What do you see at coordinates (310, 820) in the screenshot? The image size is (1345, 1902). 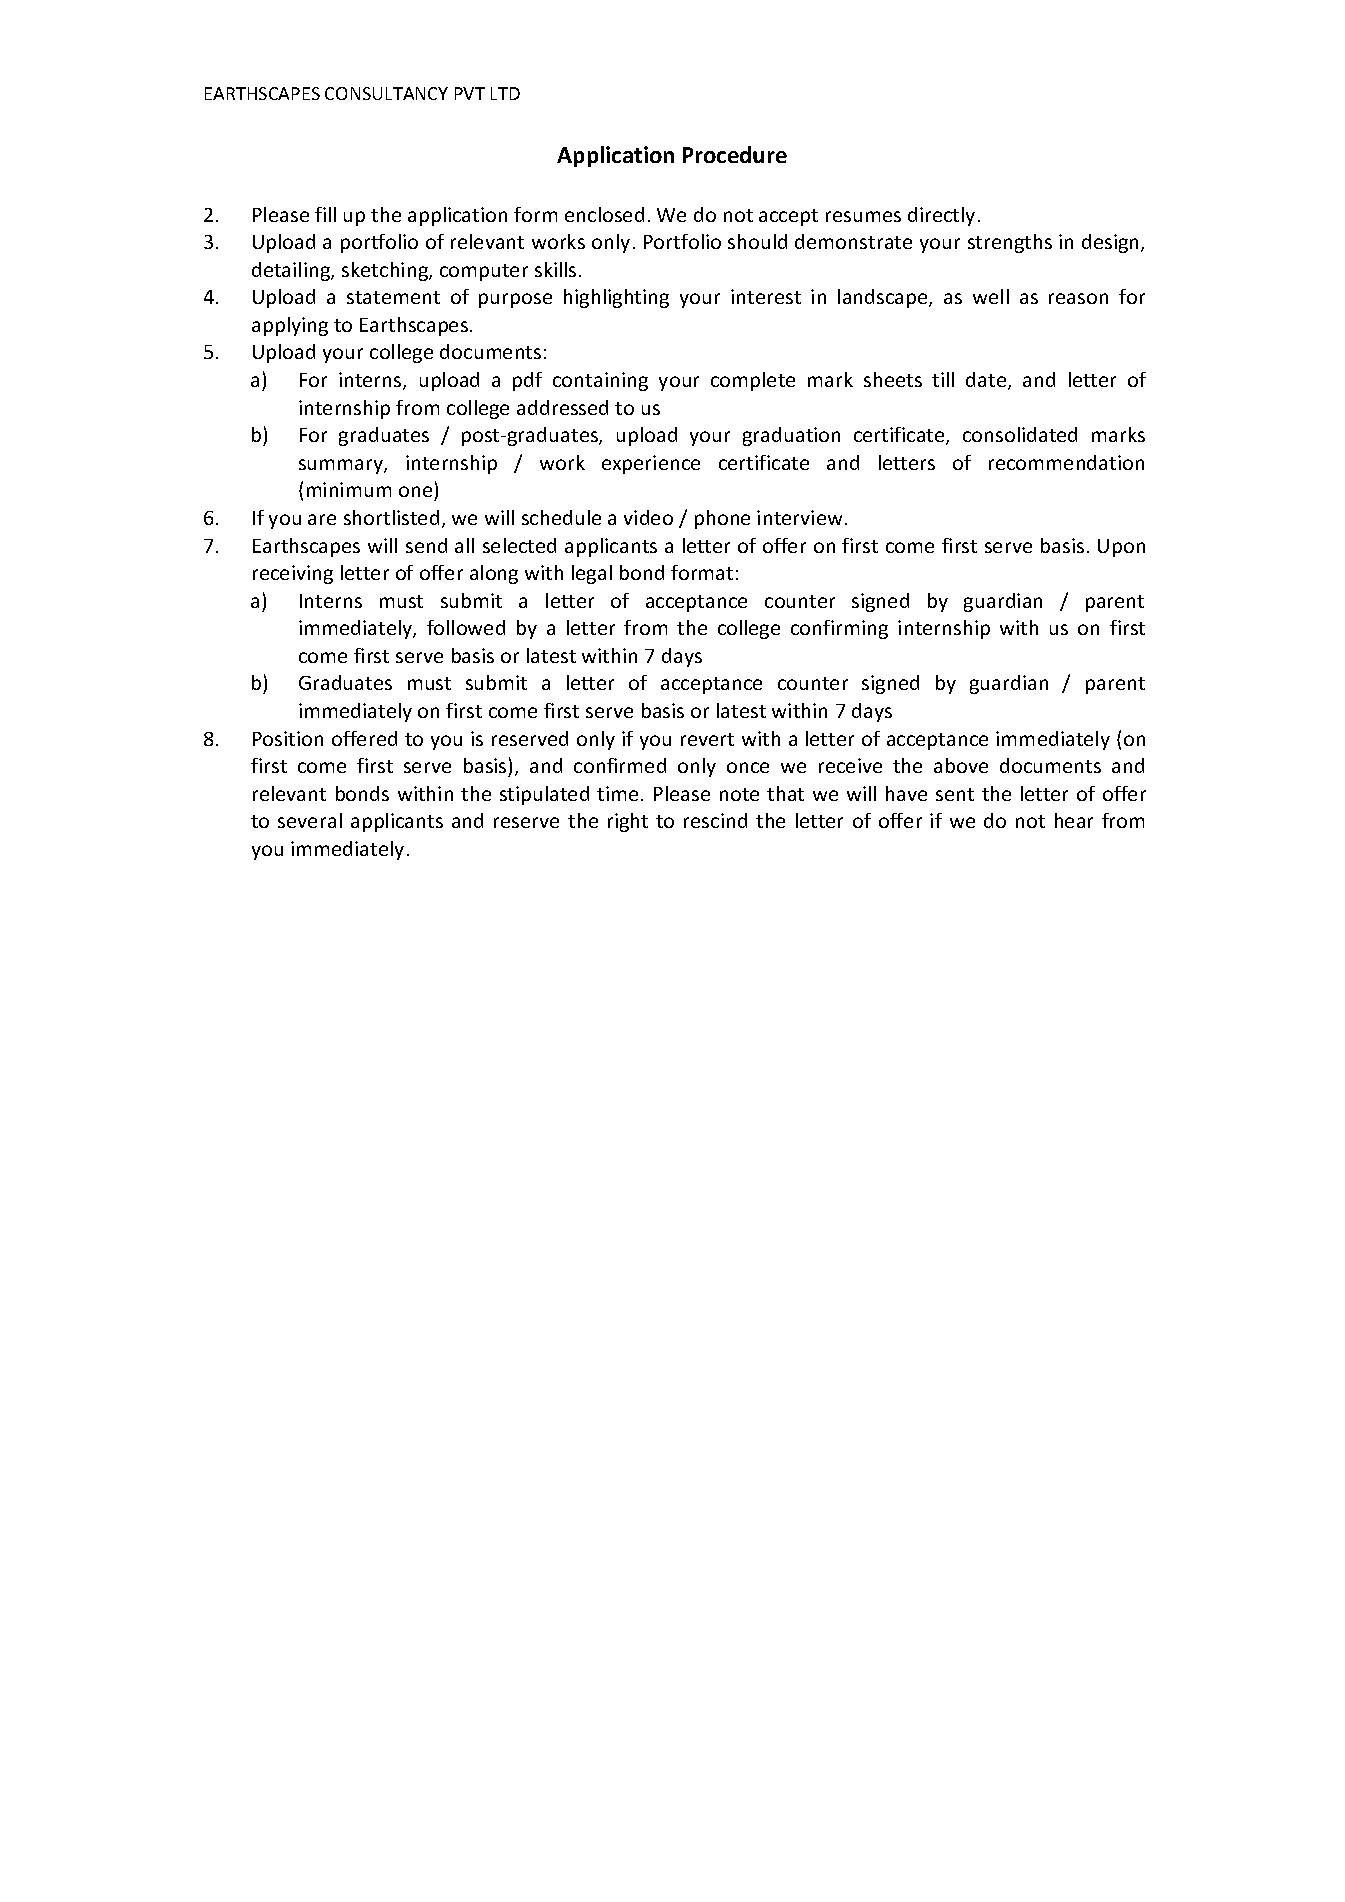 I see `several` at bounding box center [310, 820].
